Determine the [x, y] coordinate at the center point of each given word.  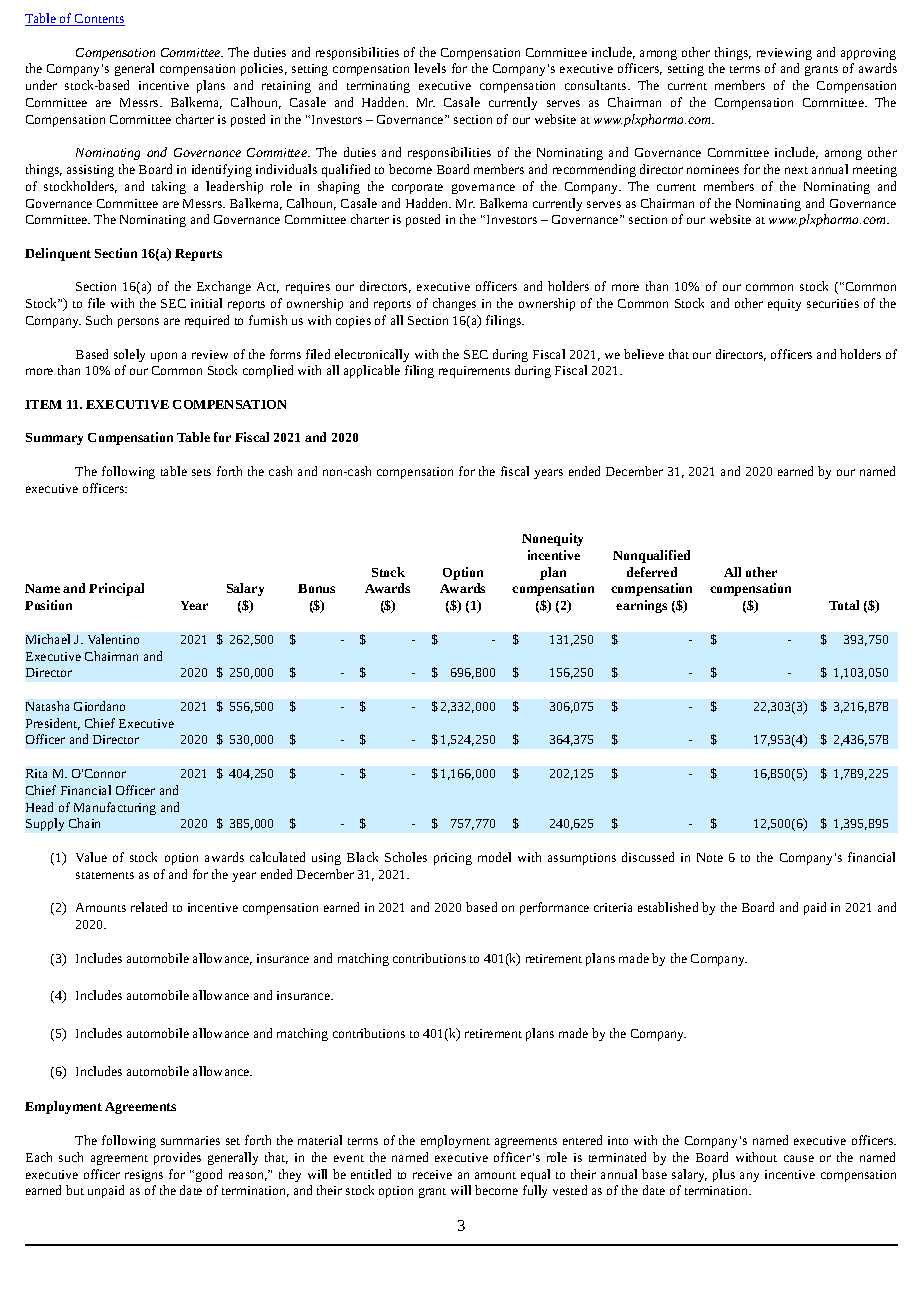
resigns [144, 1176]
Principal [116, 589]
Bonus [316, 588]
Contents [99, 20]
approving [868, 54]
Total [844, 605]
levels [430, 68]
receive [432, 1174]
